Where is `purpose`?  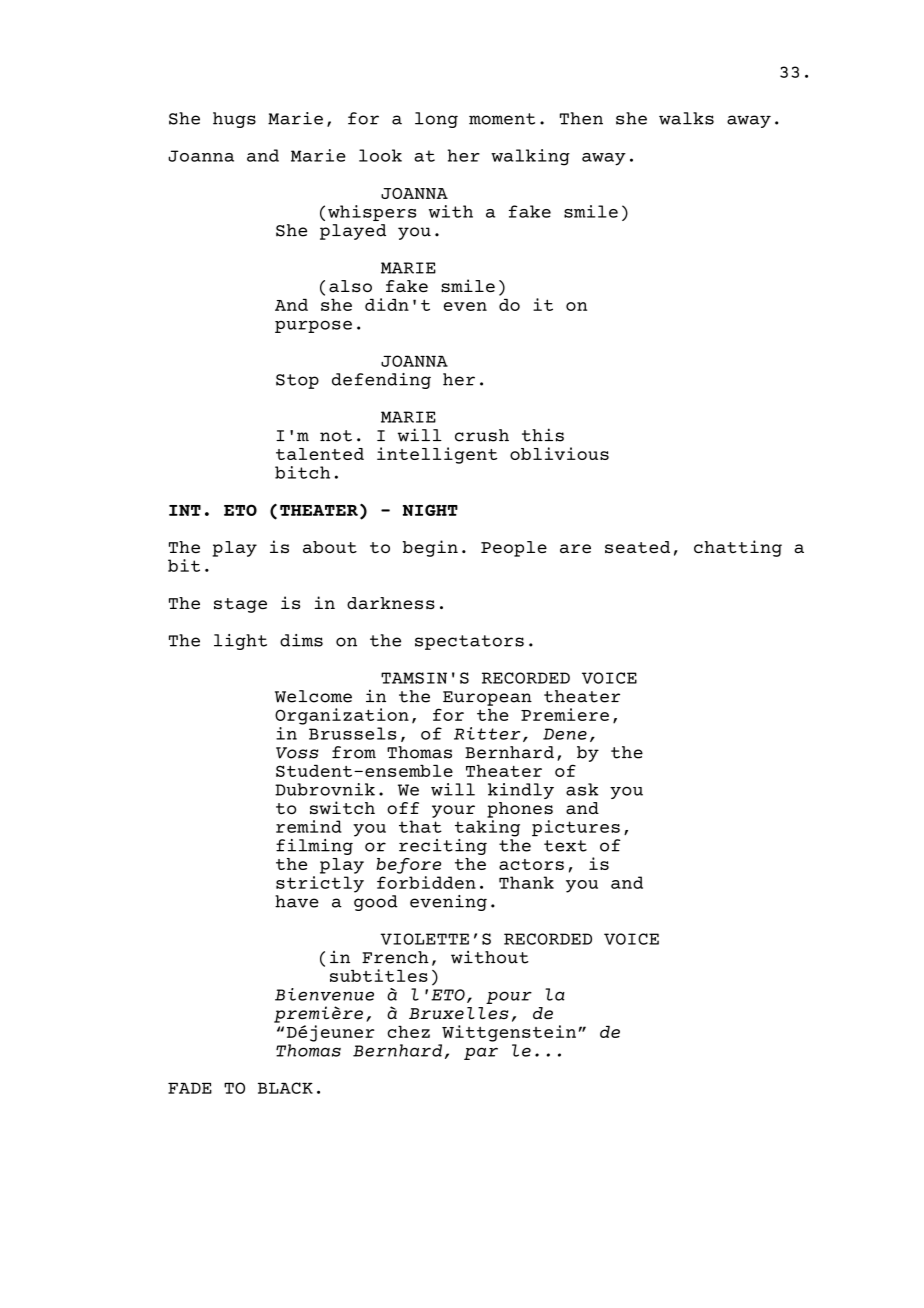
purpose is located at coordinates (313, 326).
